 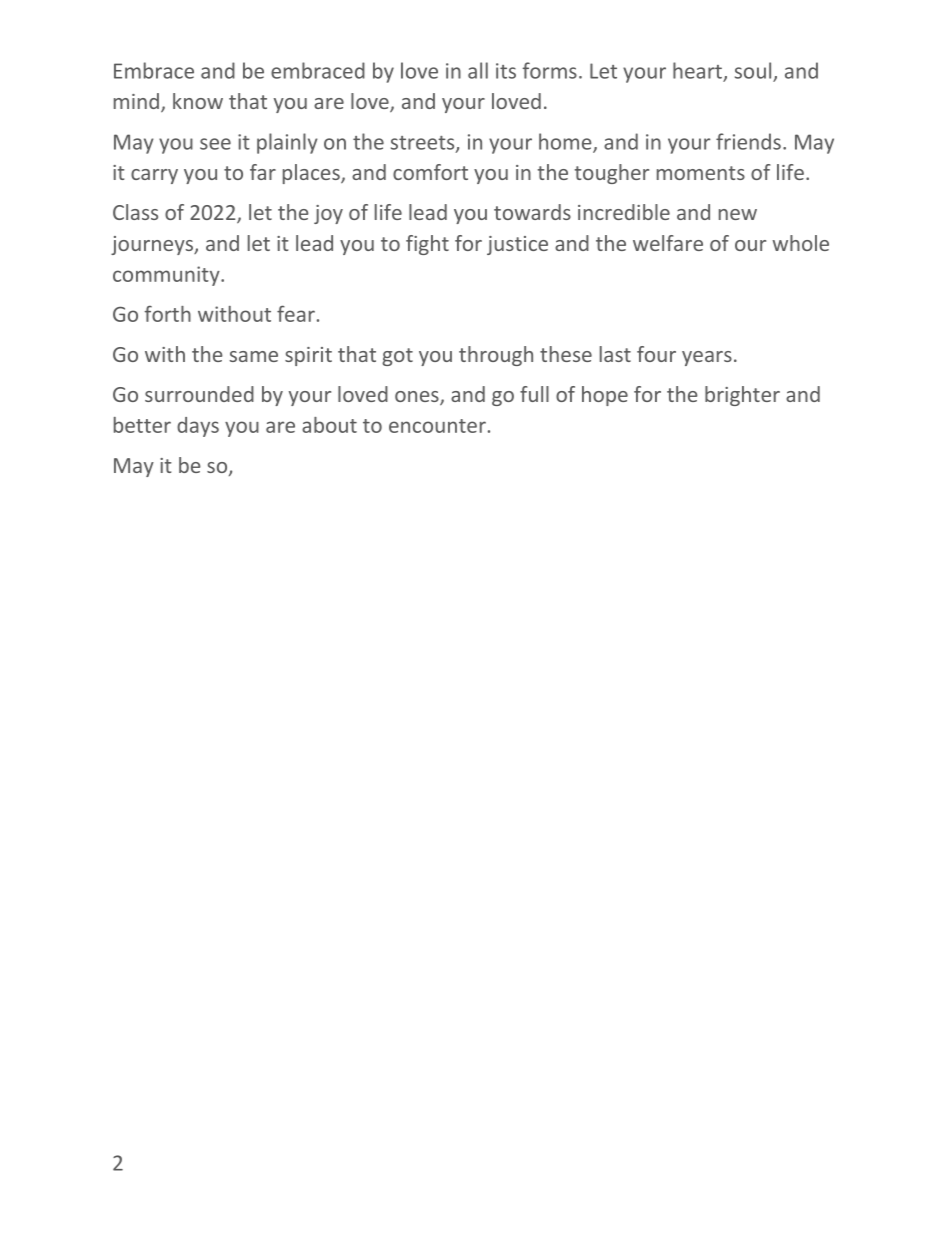 What do you see at coordinates (154, 176) in the screenshot?
I see `carry` at bounding box center [154, 176].
